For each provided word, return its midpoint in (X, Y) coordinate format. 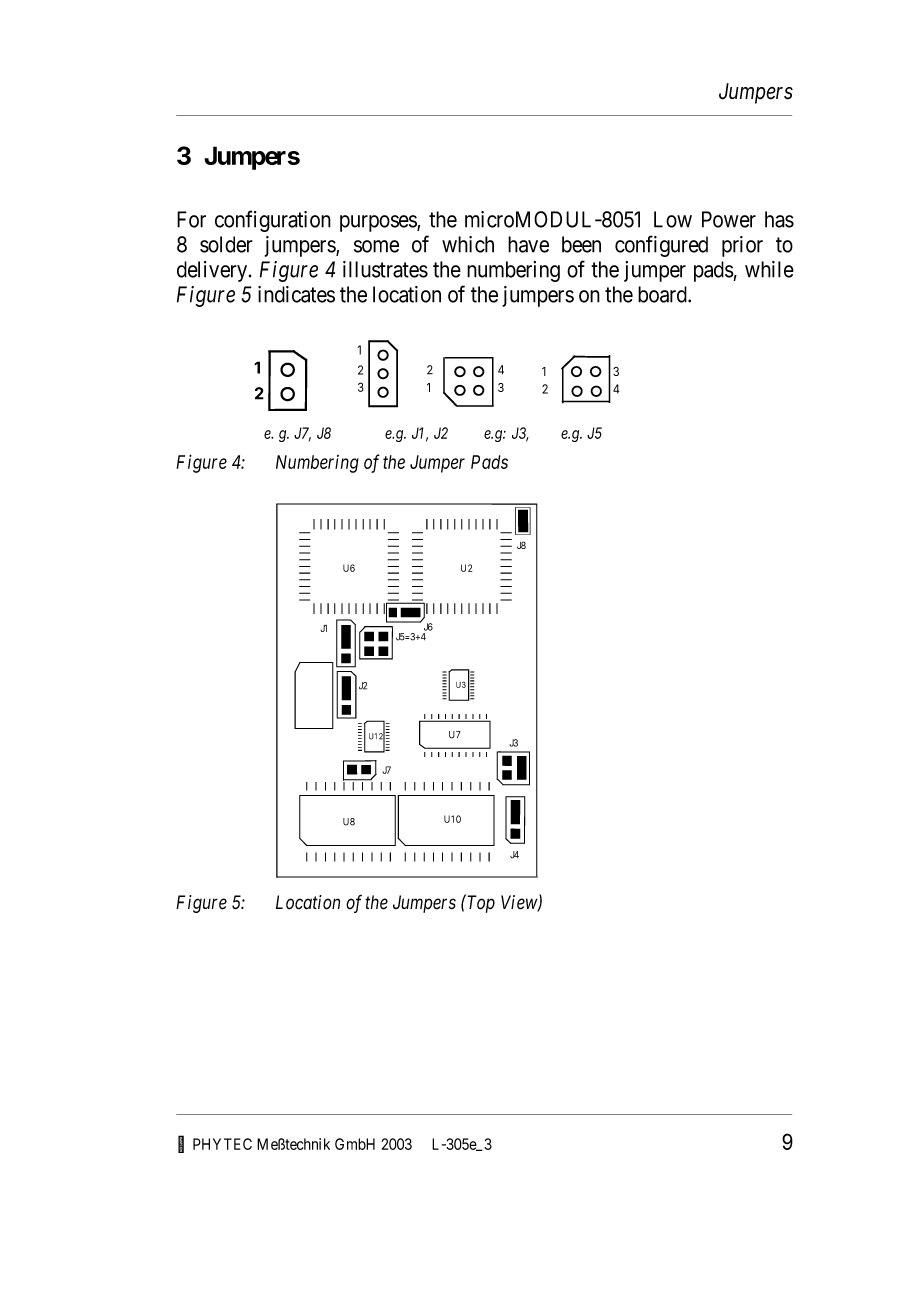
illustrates (385, 269)
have (528, 244)
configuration (273, 221)
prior (742, 246)
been (581, 244)
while (769, 269)
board (663, 294)
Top (480, 904)
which (468, 244)
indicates (296, 294)
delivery (213, 271)
